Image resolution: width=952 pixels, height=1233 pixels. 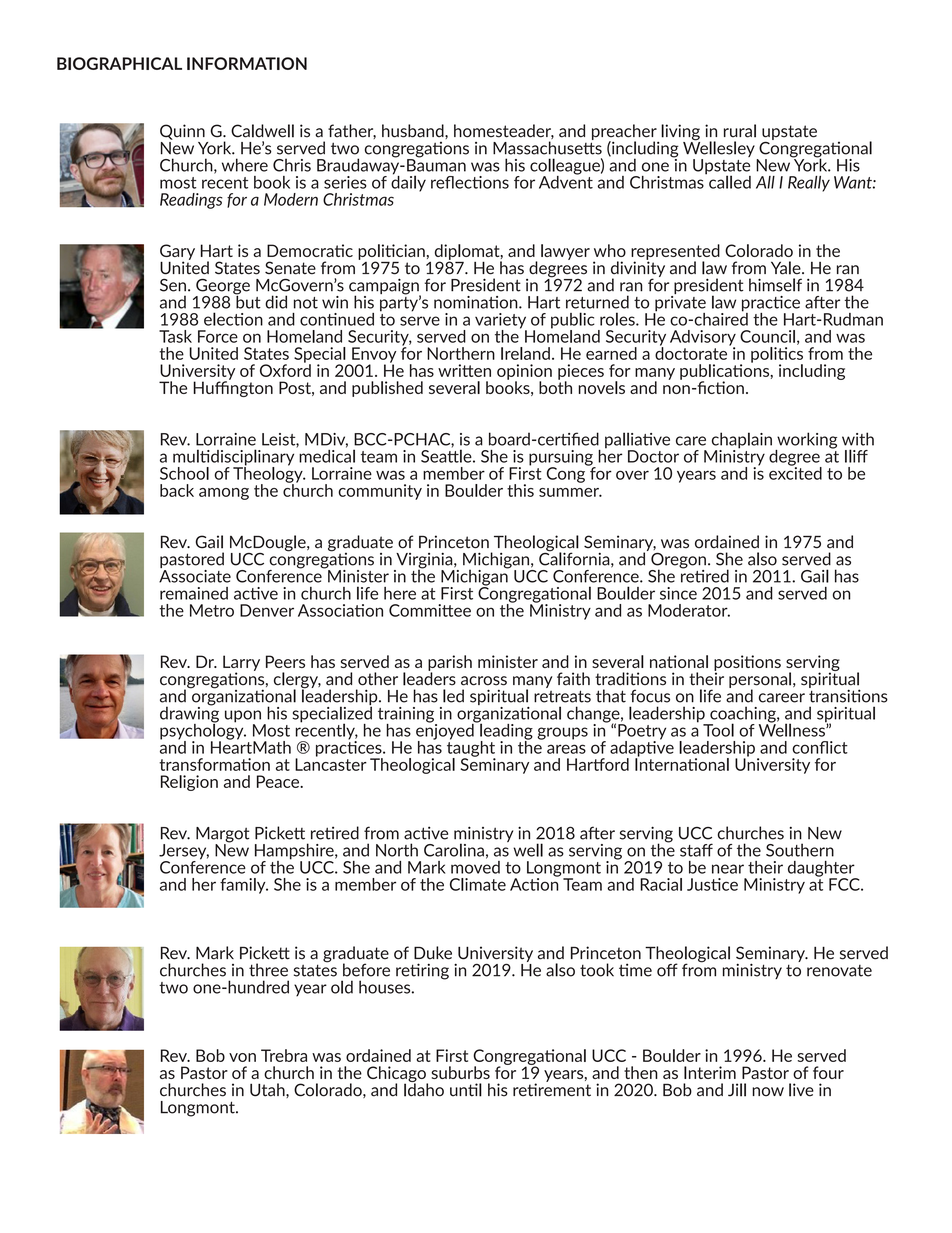 What do you see at coordinates (454, 850) in the screenshot?
I see `Carolina` at bounding box center [454, 850].
